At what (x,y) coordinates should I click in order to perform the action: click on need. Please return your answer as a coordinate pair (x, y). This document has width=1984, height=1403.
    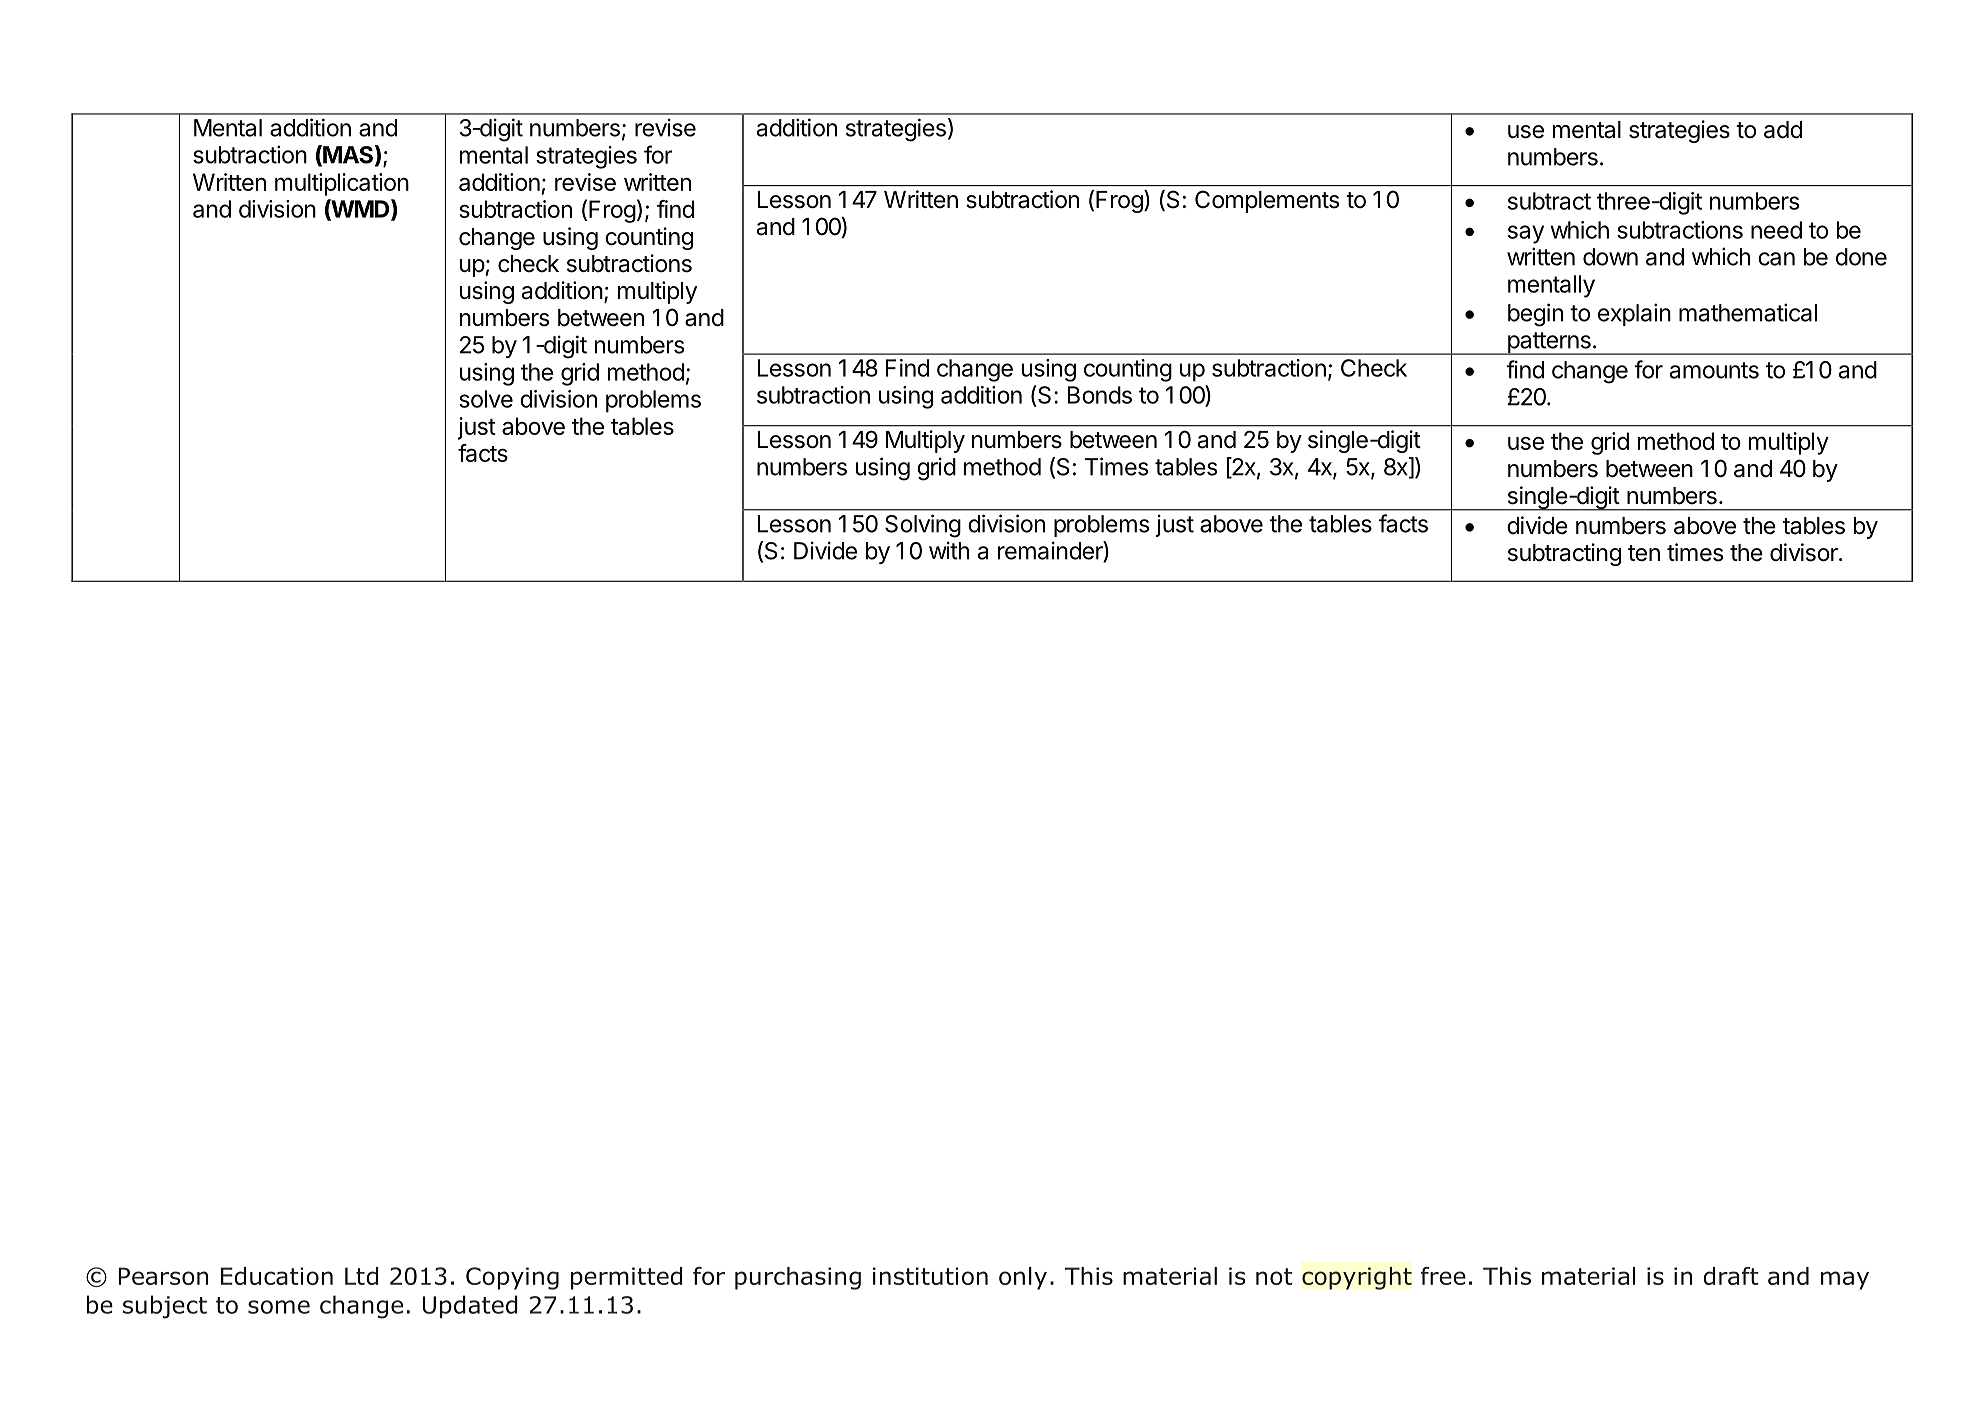
    Looking at the image, I should click on (1776, 230).
